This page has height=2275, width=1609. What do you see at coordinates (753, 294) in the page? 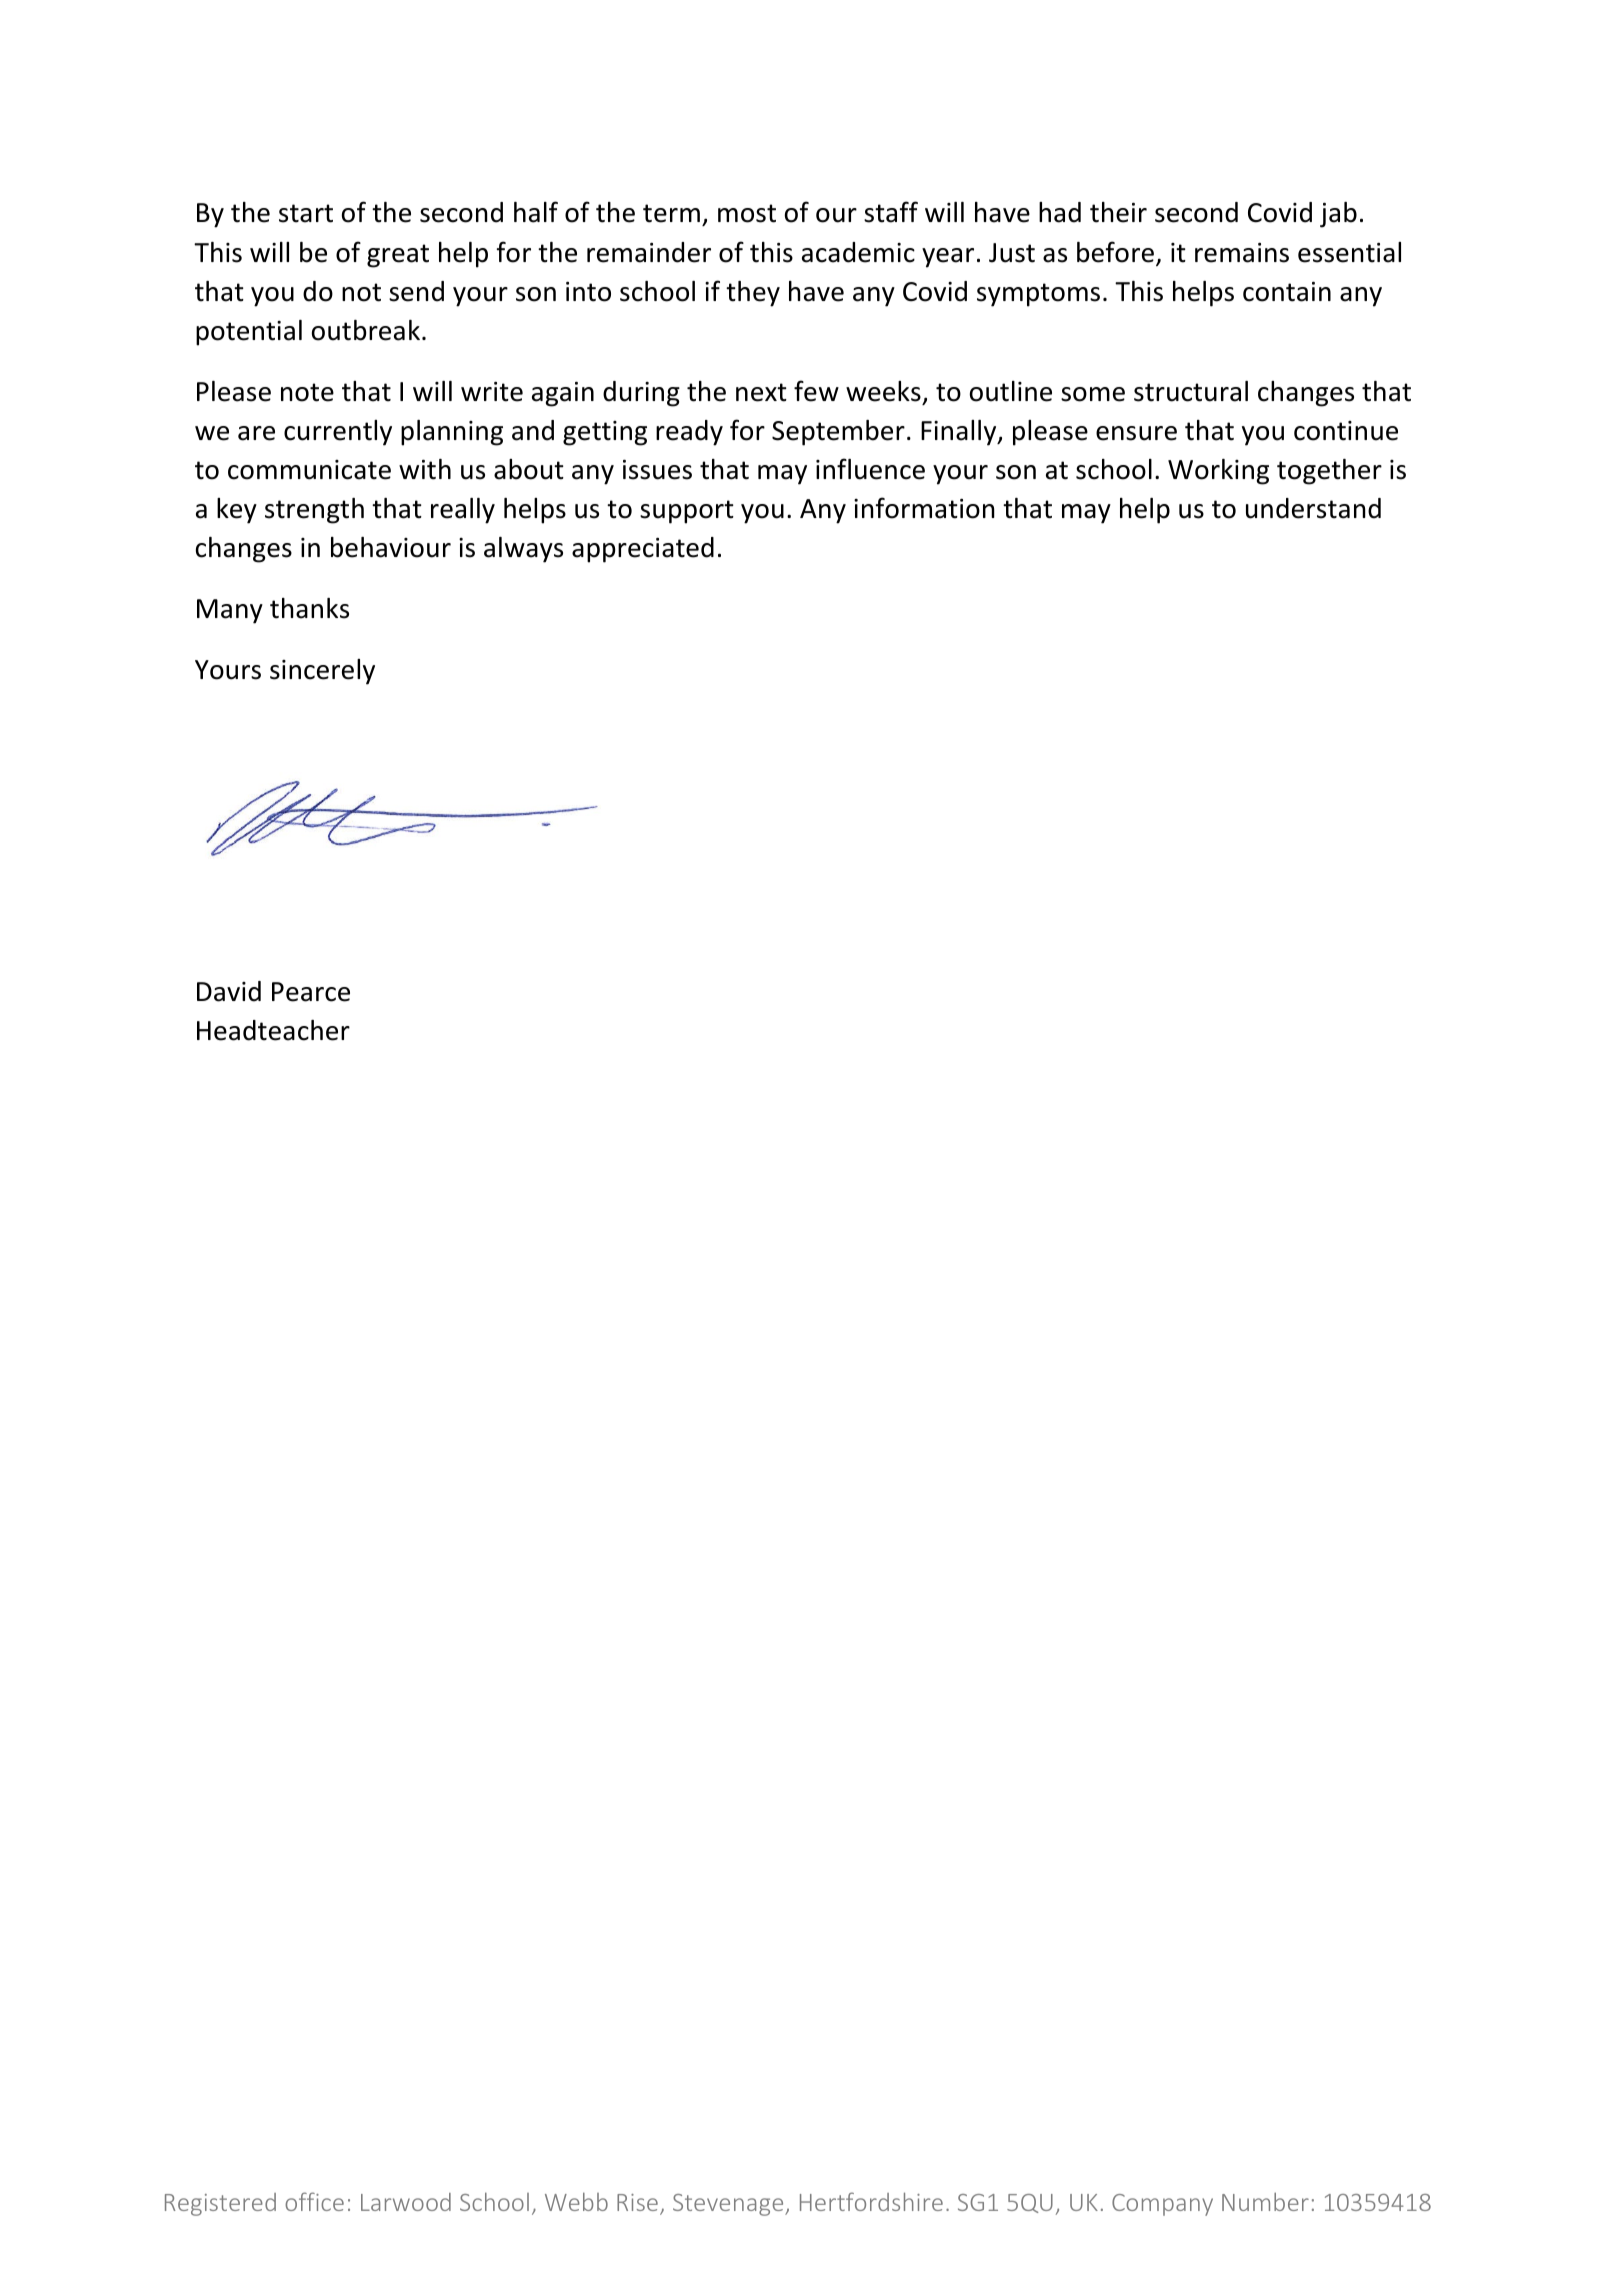
I see `they` at bounding box center [753, 294].
